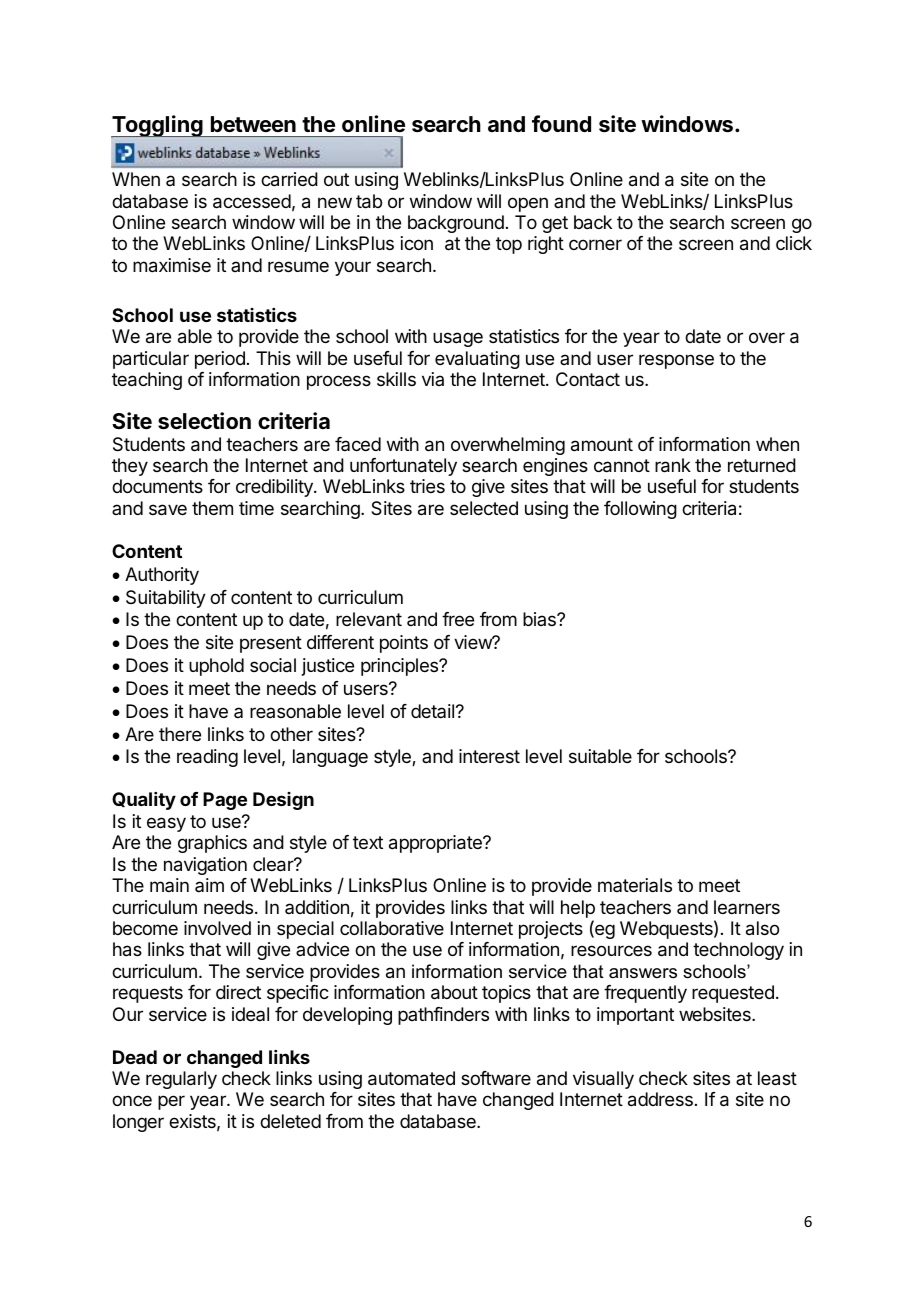 The width and height of the page is (924, 1308). I want to click on software, so click(496, 1078).
